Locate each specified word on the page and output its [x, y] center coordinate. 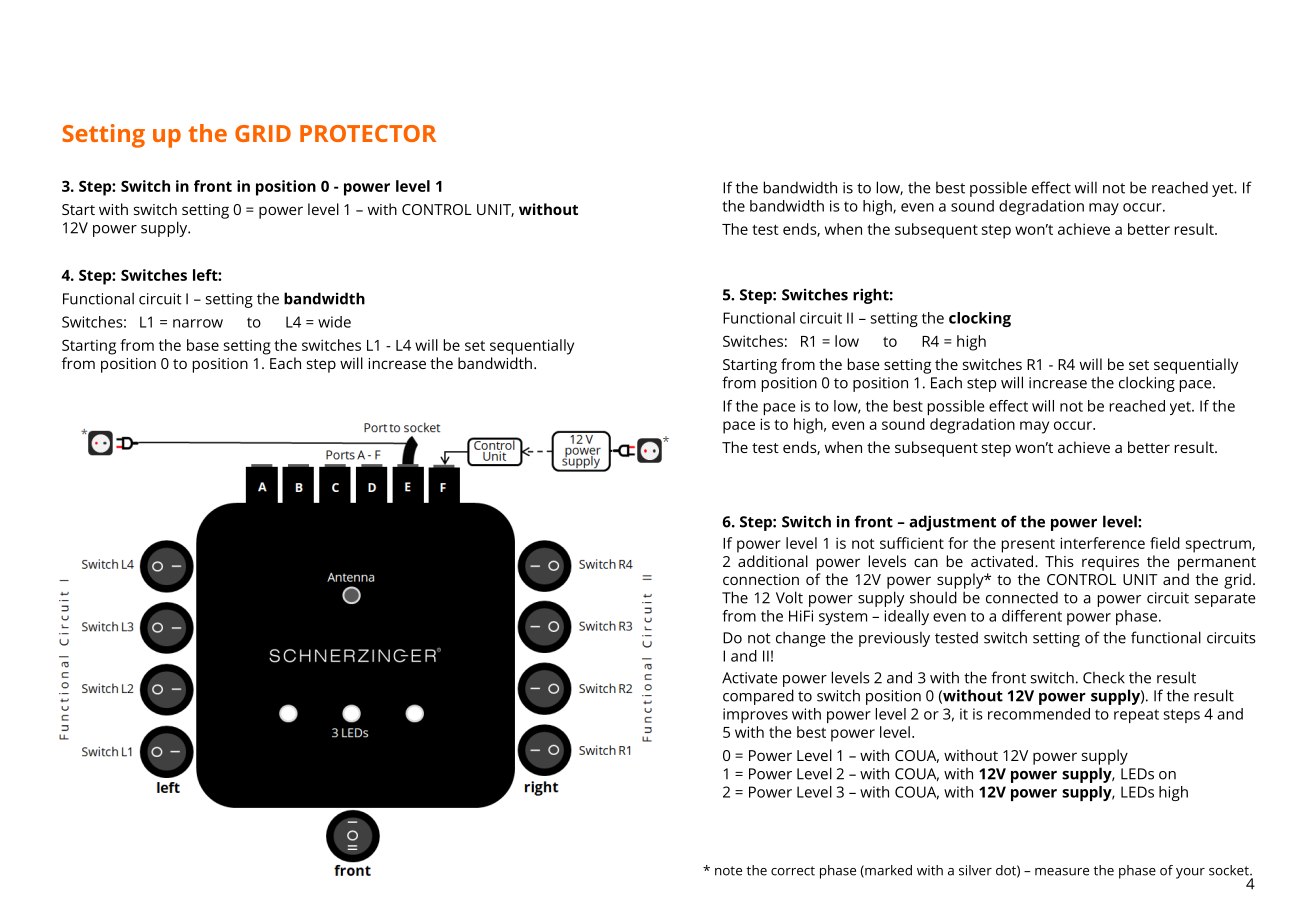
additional [773, 561]
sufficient [912, 543]
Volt [789, 597]
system [843, 618]
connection [761, 579]
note [728, 871]
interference [1102, 543]
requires [1110, 563]
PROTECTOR [368, 133]
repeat [1136, 716]
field [1165, 543]
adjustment [952, 523]
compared [758, 697]
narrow [198, 323]
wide [334, 322]
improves [755, 715]
